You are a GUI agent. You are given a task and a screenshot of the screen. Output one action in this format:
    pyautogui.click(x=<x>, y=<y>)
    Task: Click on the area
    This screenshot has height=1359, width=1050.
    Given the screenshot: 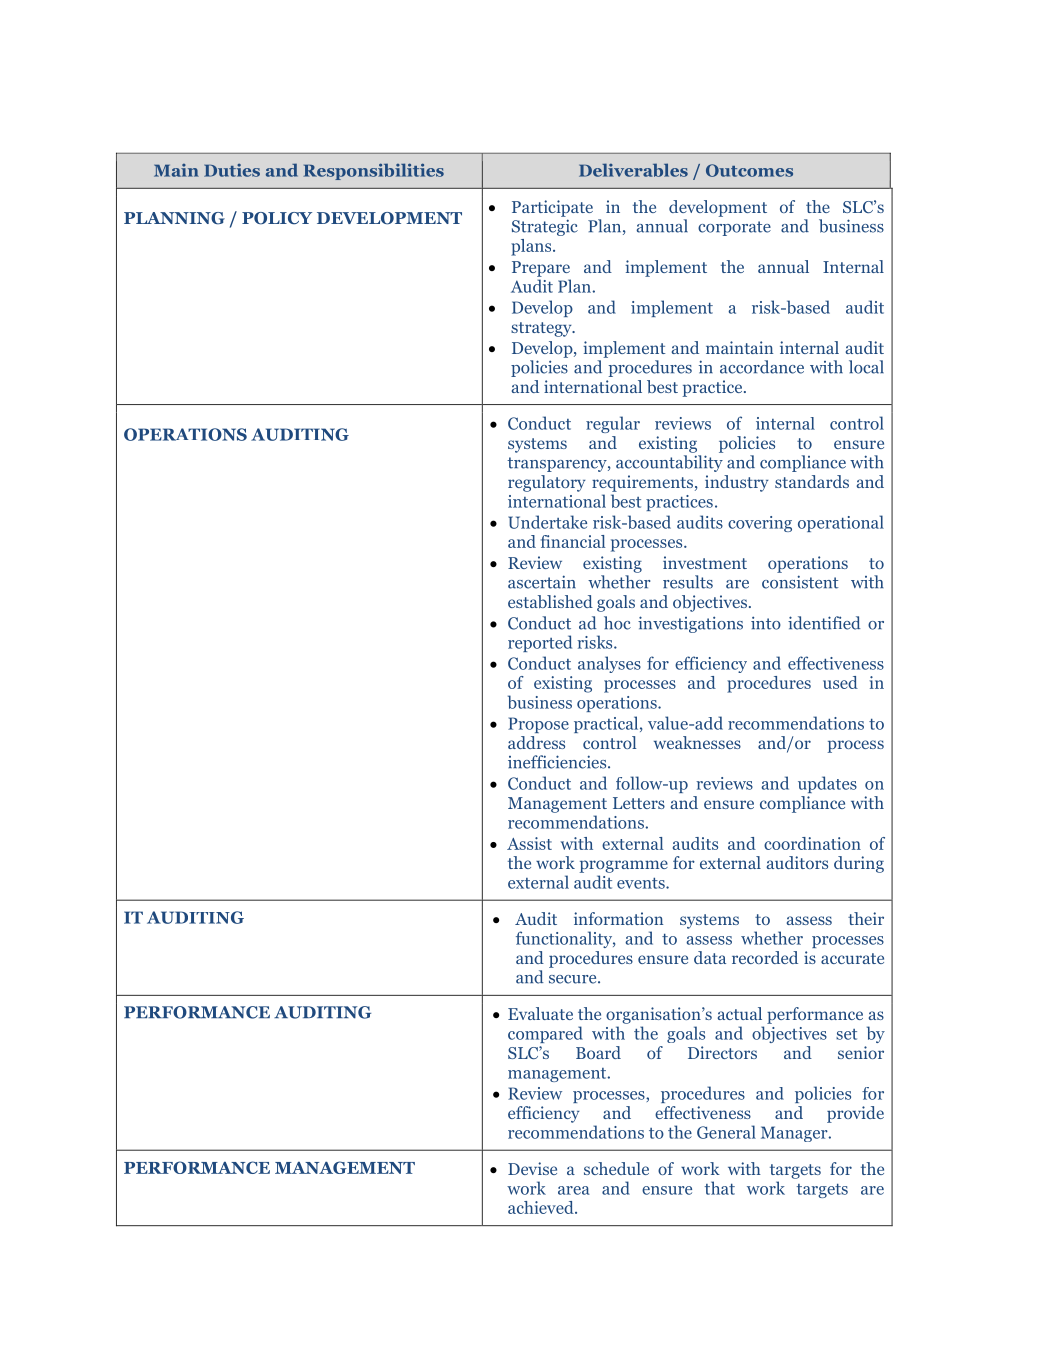 What is the action you would take?
    pyautogui.click(x=574, y=1190)
